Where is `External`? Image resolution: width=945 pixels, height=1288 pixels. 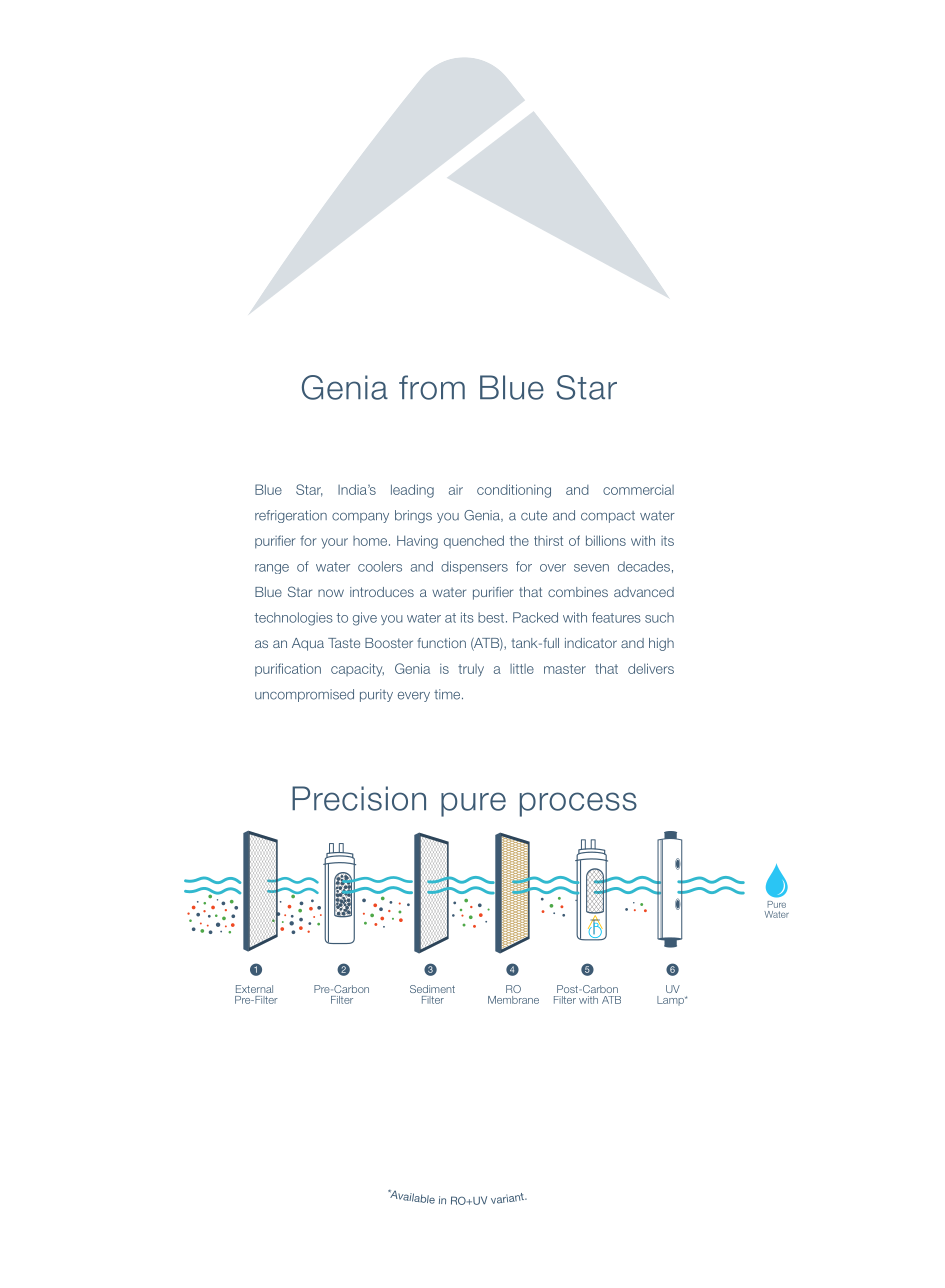 External is located at coordinates (254, 989).
